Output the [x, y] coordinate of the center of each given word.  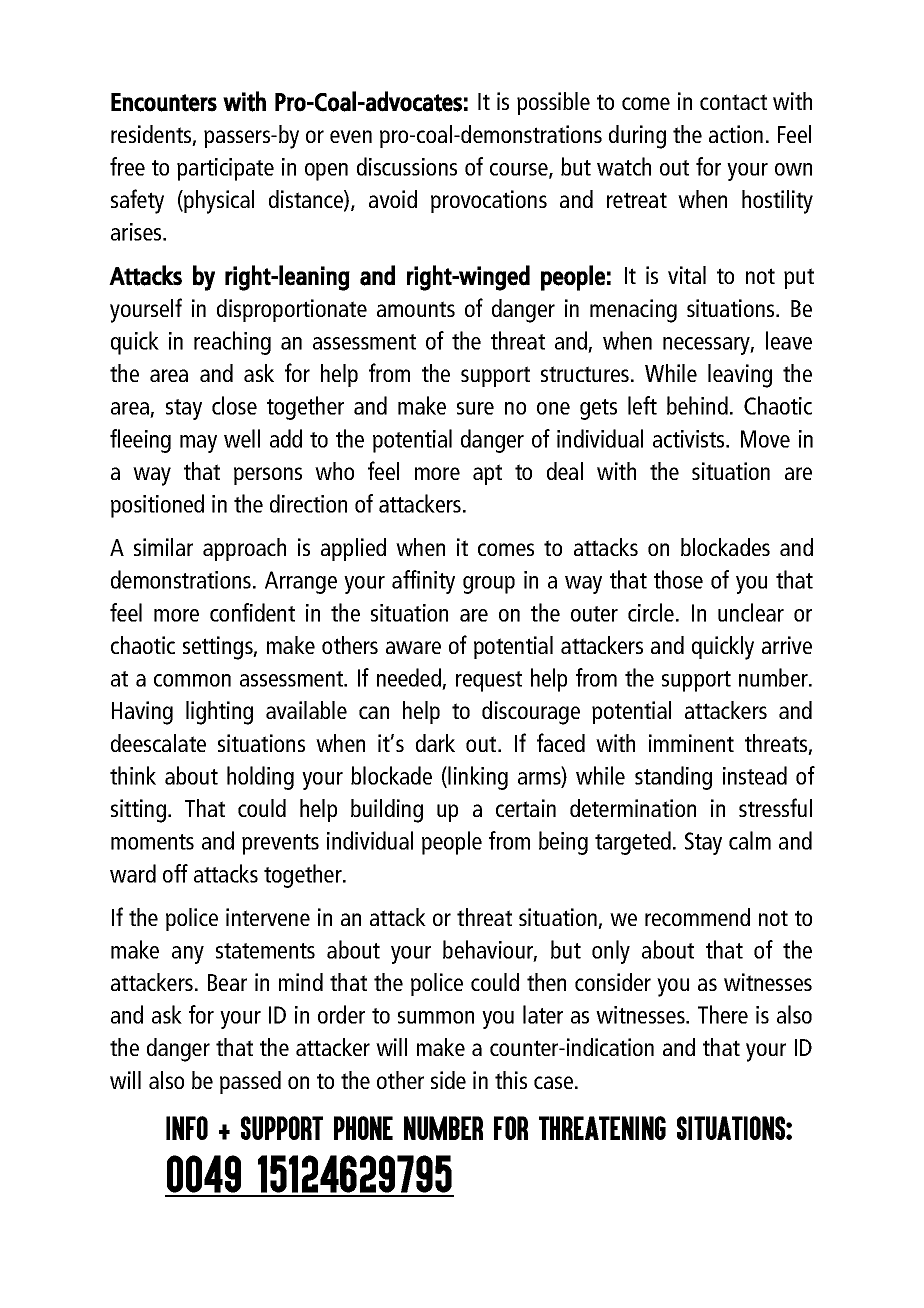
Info [187, 1128]
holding [260, 778]
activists [690, 439]
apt [487, 474]
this [511, 1080]
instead [755, 775]
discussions [407, 166]
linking [478, 778]
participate [225, 169]
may [198, 444]
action [736, 134]
